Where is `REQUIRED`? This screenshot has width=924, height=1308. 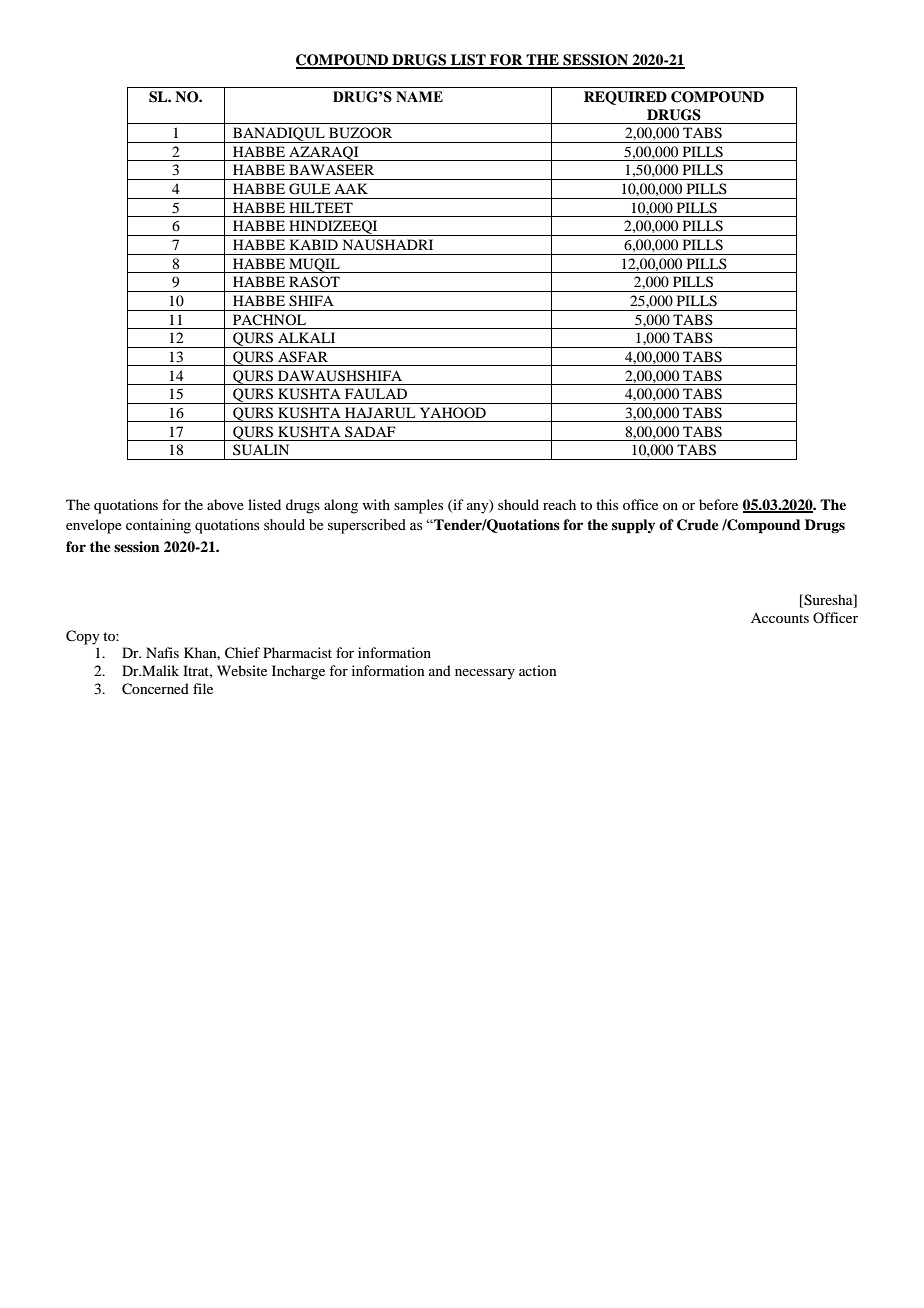
REQUIRED is located at coordinates (625, 98).
